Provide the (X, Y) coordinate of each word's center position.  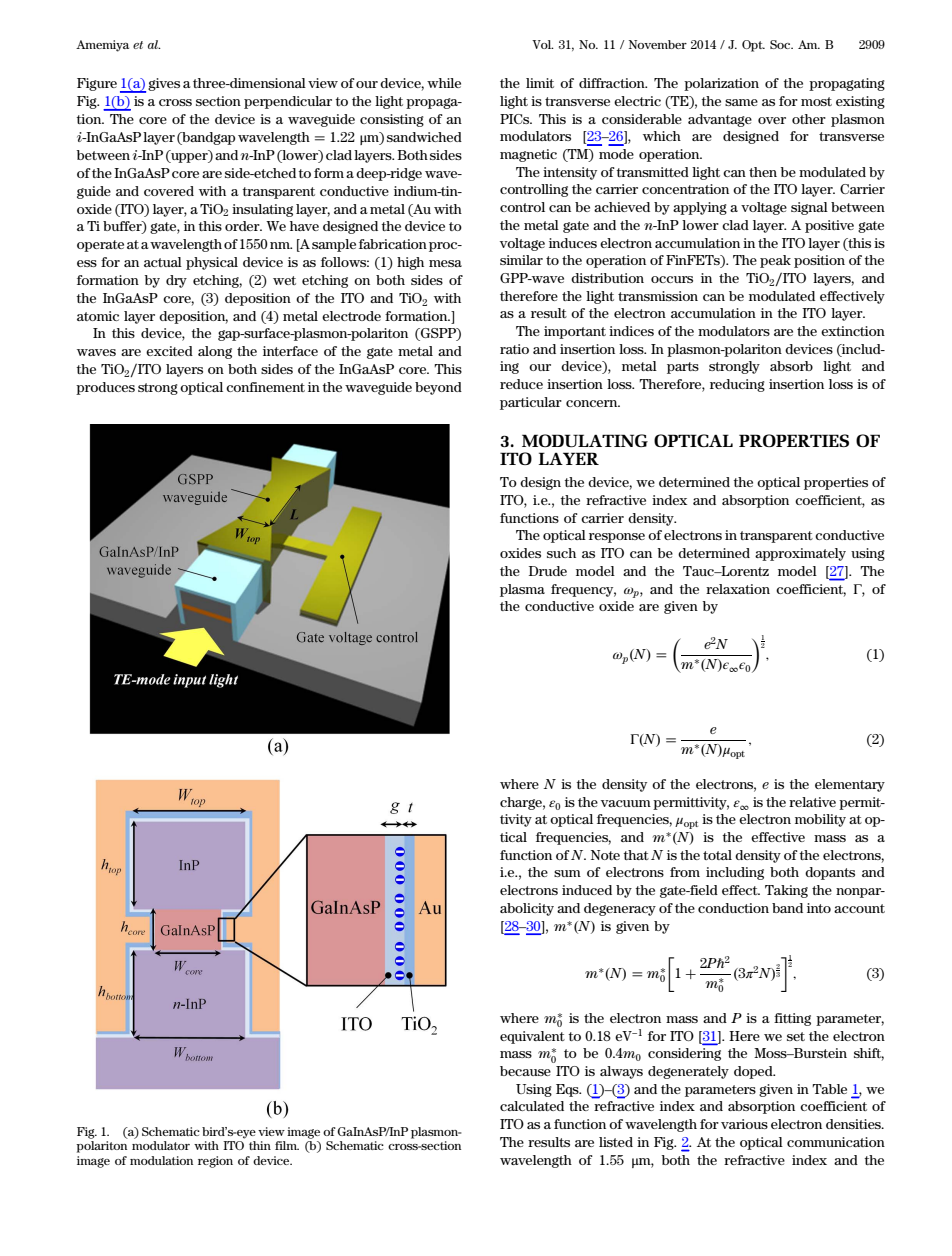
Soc (781, 44)
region (215, 1162)
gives (164, 84)
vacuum (626, 803)
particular (531, 403)
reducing (737, 385)
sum (567, 873)
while (444, 83)
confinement (265, 387)
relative (812, 802)
